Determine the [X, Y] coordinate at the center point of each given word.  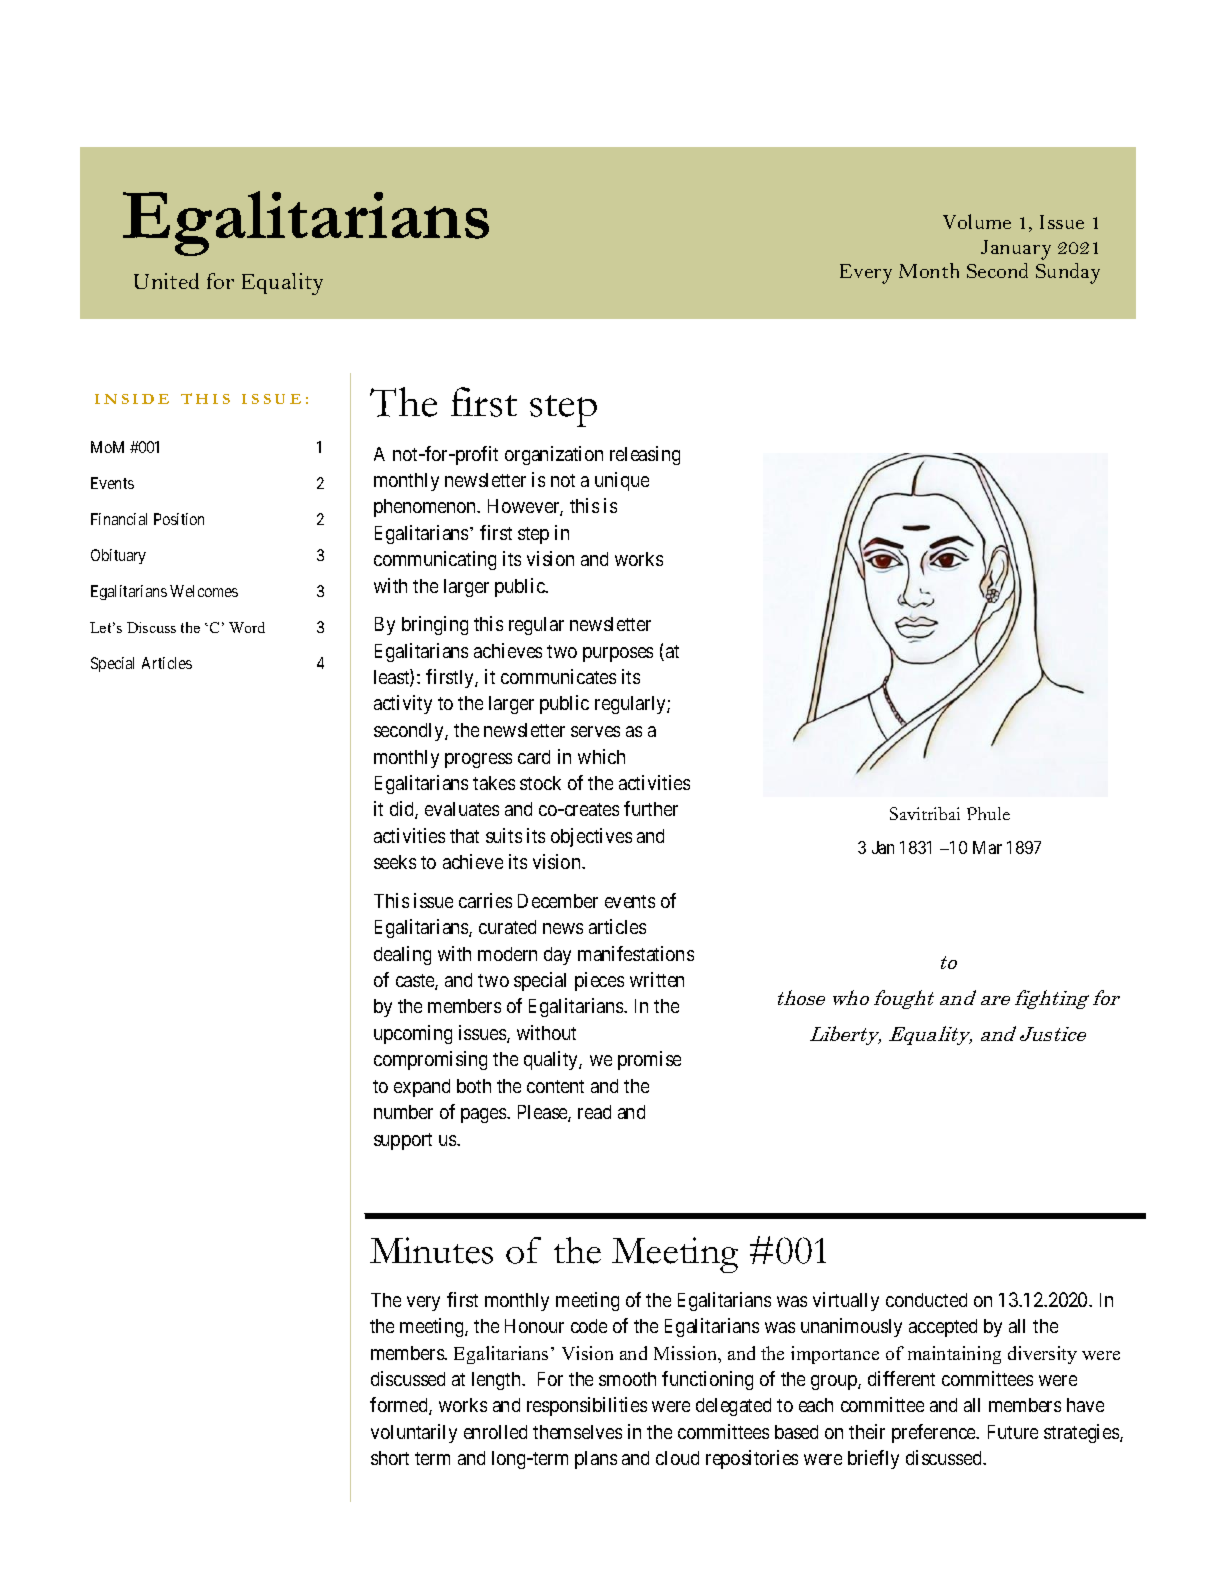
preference [935, 1433]
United [166, 281]
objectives [591, 837]
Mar [987, 847]
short [390, 1458]
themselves [577, 1432]
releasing [645, 455]
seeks [395, 862]
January [1016, 250]
